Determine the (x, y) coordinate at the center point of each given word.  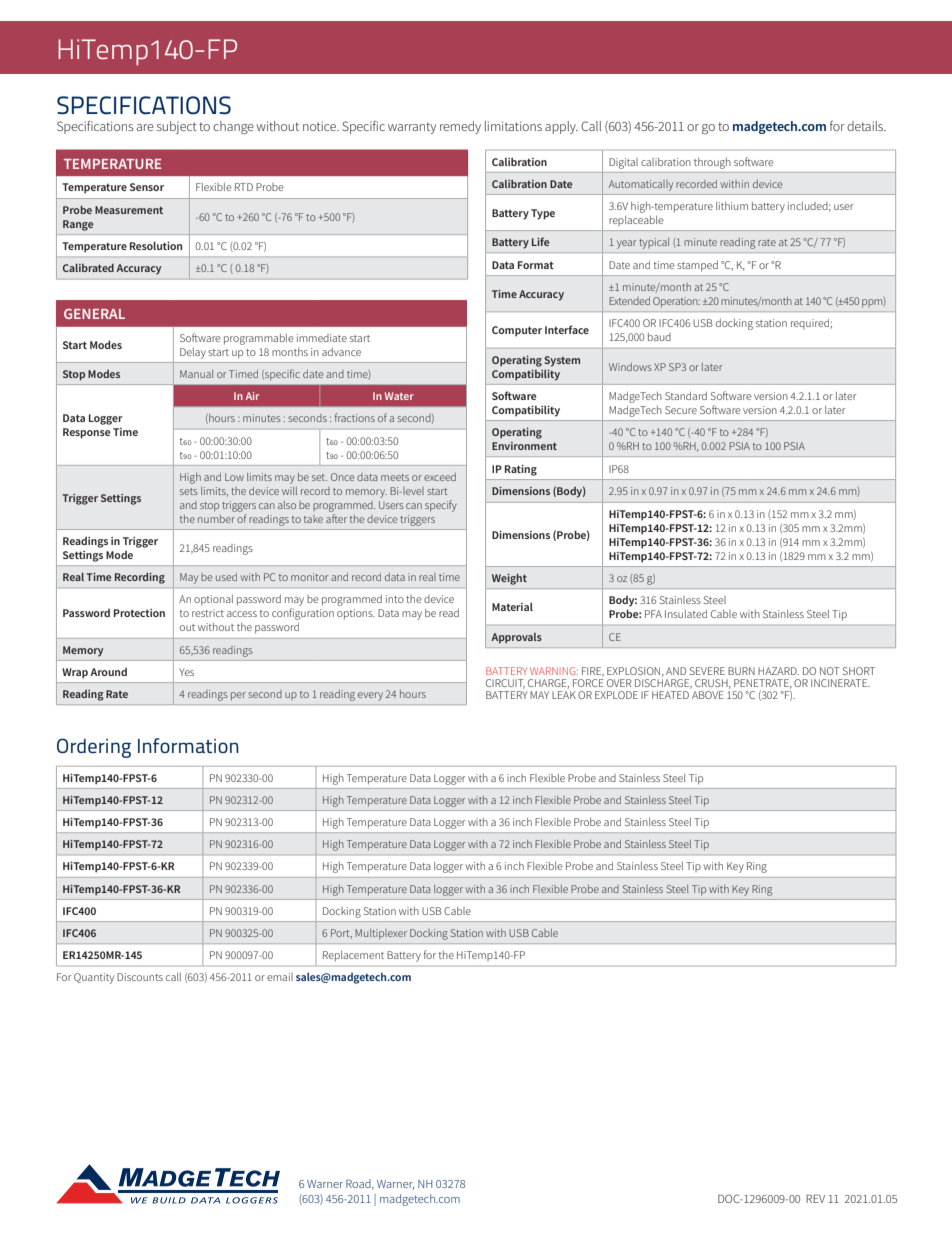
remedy (460, 127)
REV (815, 1198)
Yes (186, 672)
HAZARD (778, 671)
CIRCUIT (505, 684)
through (712, 163)
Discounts (140, 977)
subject (177, 127)
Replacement (353, 956)
